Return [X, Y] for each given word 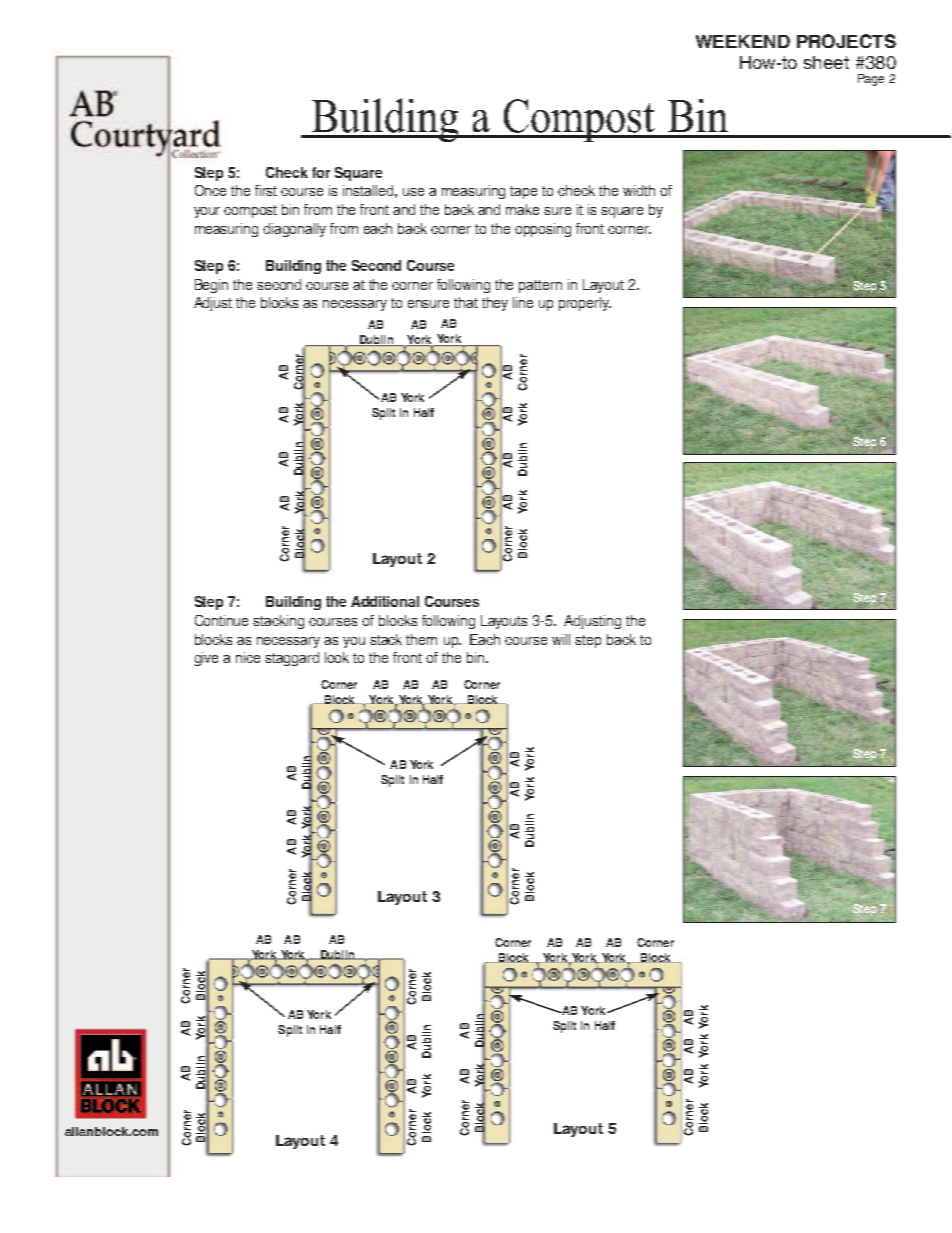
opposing [543, 230]
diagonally [294, 230]
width [639, 190]
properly [585, 304]
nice [248, 657]
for [321, 172]
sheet [826, 62]
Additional [385, 601]
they [495, 304]
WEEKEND [743, 41]
